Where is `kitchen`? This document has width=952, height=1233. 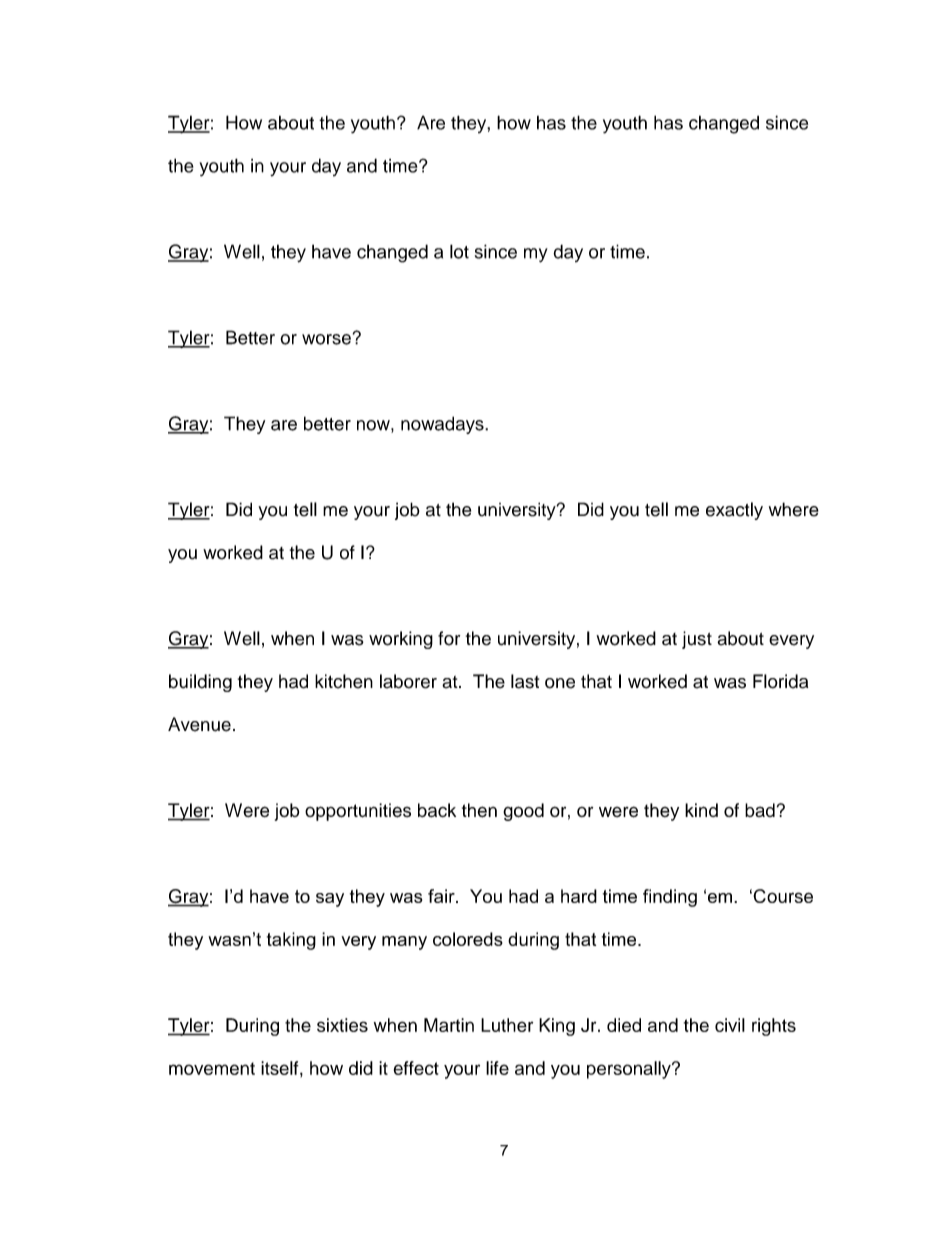 kitchen is located at coordinates (344, 681).
